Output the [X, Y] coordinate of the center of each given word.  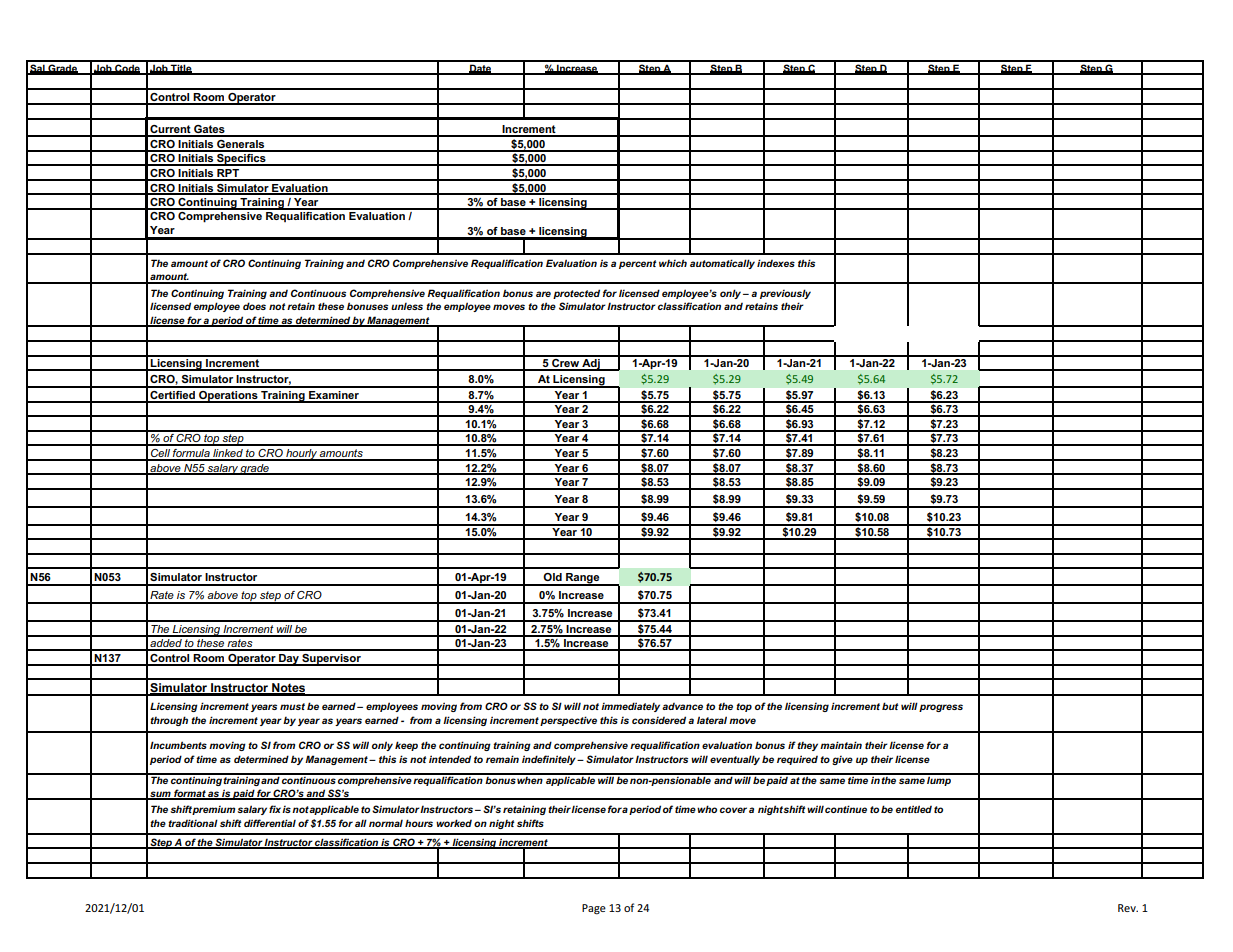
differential [270, 823]
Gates [209, 130]
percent [638, 264]
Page [594, 909]
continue [846, 809]
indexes [776, 263]
